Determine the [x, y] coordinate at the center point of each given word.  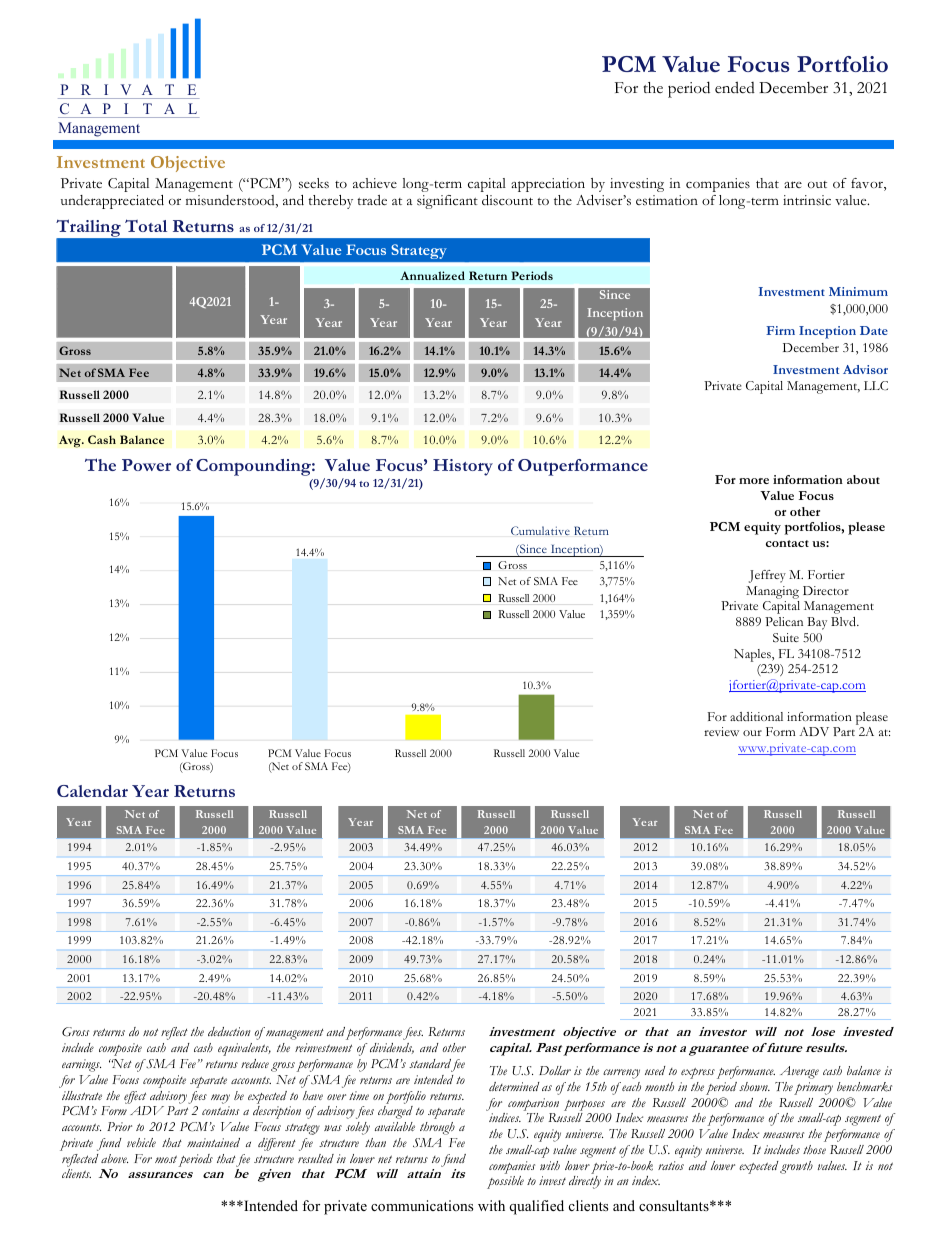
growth [796, 1167]
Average [799, 1072]
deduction [229, 1032]
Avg [71, 441]
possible [505, 1182]
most [166, 1159]
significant [447, 202]
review [721, 731]
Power [146, 465]
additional [756, 716]
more [754, 481]
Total [146, 225]
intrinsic [807, 200]
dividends [392, 1048]
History [463, 467]
